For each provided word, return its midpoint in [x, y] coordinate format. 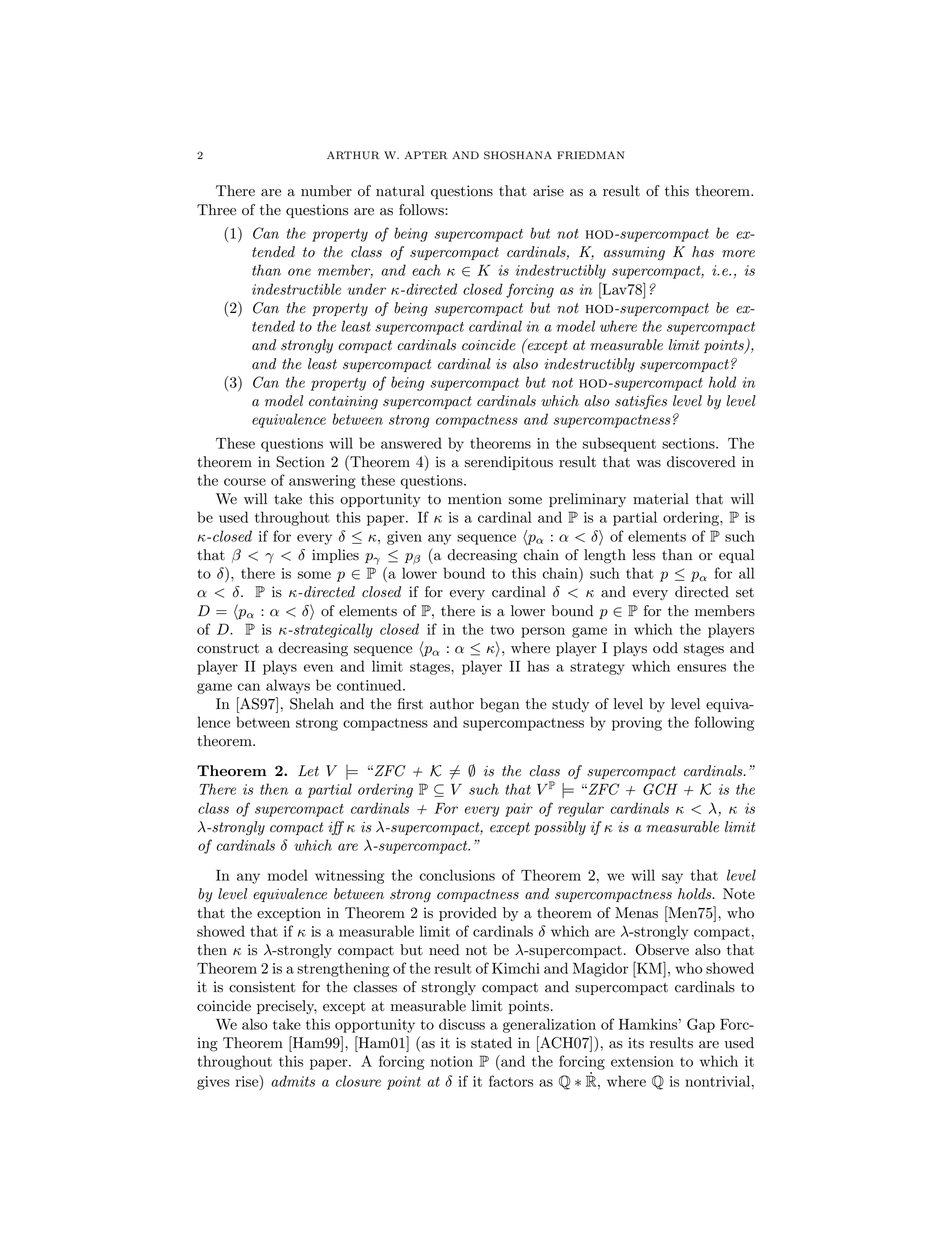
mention [475, 499]
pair [519, 810]
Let [308, 771]
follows [422, 210]
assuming [634, 254]
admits [293, 1081]
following [724, 723]
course [245, 482]
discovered [701, 462]
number [326, 191]
